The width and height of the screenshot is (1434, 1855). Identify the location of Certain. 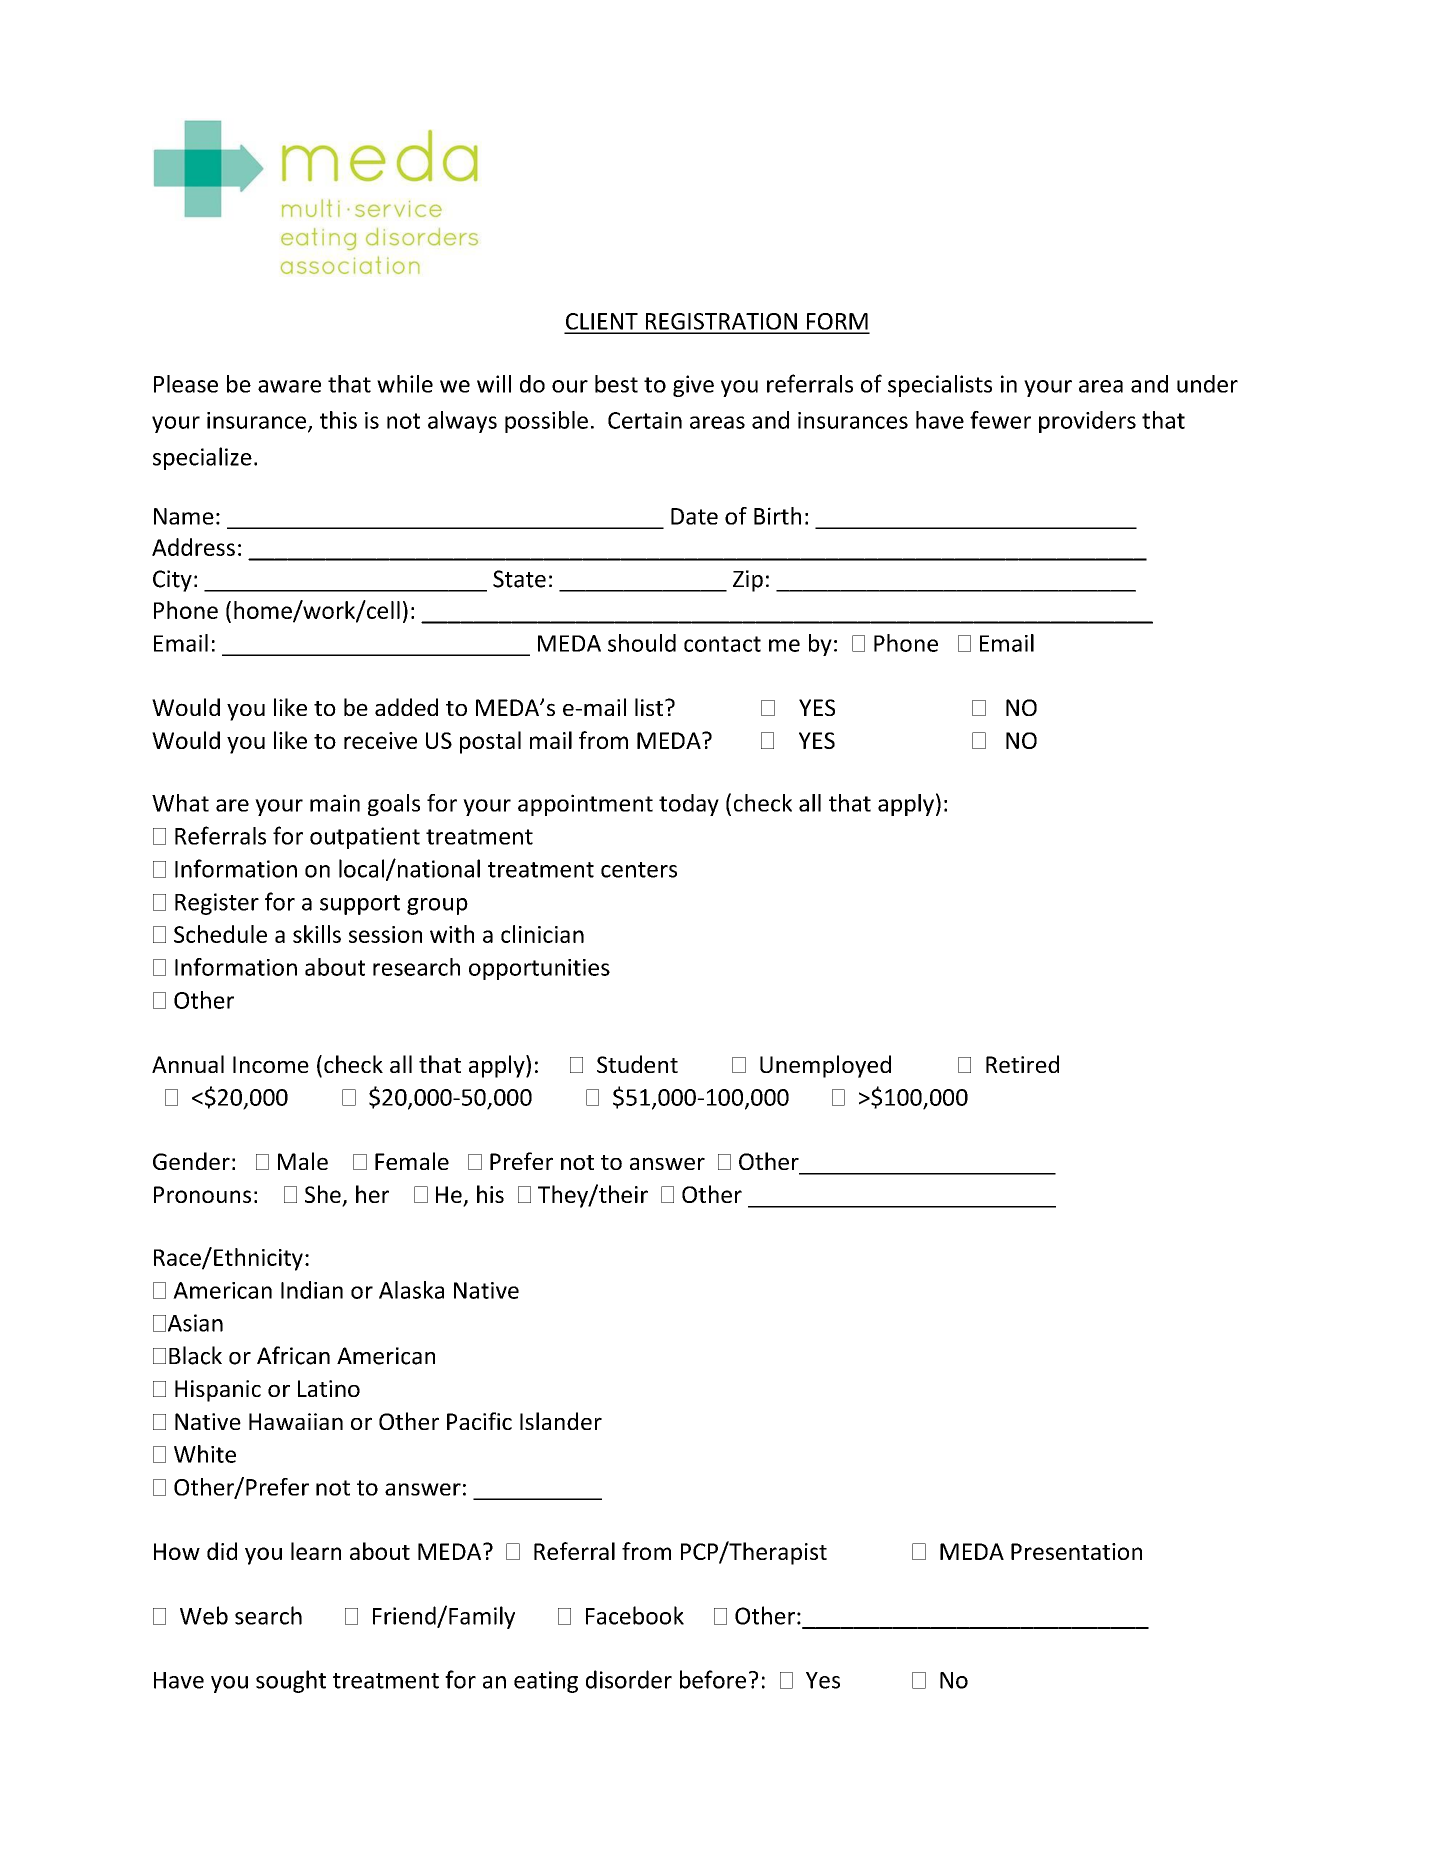
(645, 420).
